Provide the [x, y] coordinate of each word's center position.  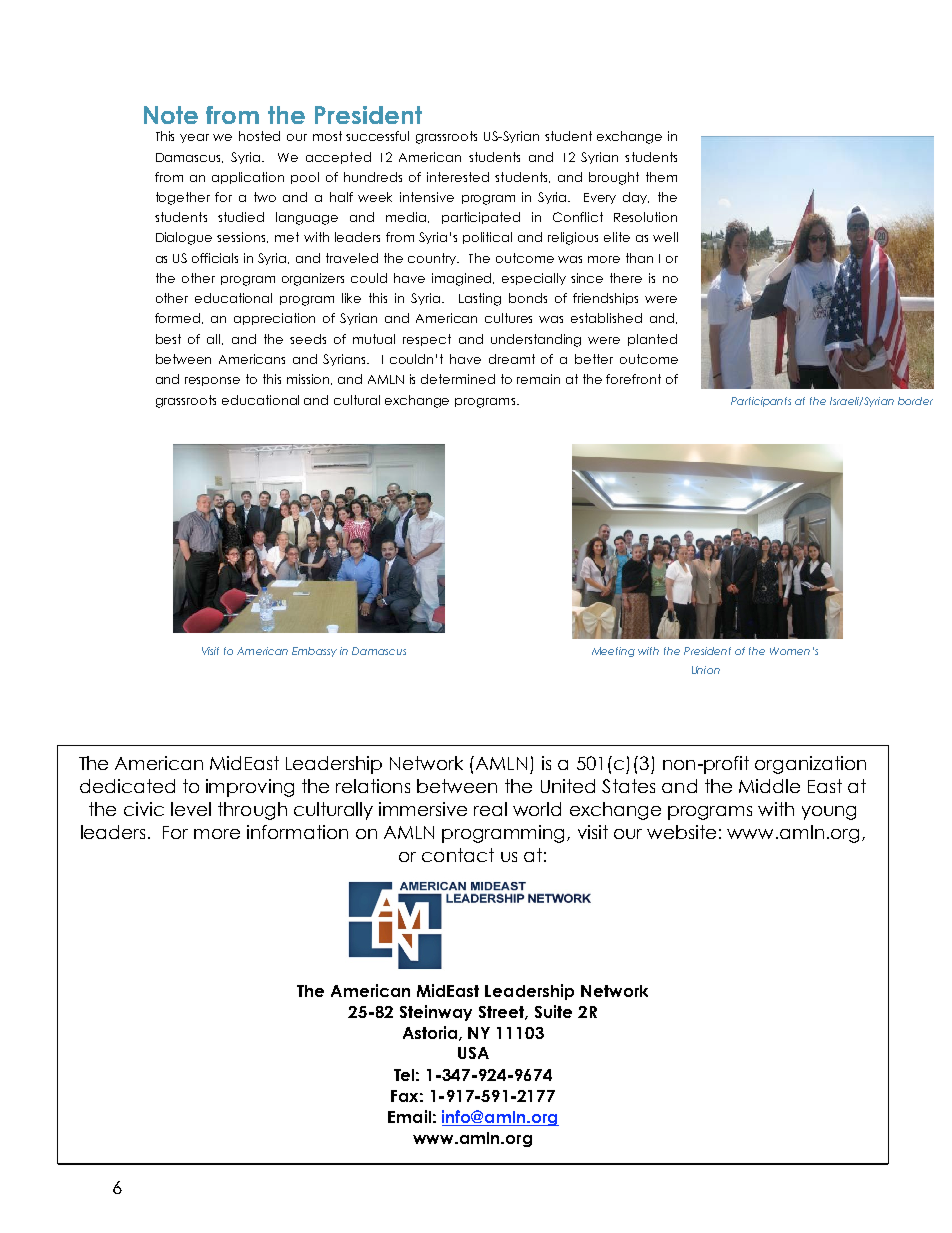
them [661, 177]
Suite [553, 1011]
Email [409, 1116]
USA [473, 1053]
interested [458, 177]
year [194, 138]
